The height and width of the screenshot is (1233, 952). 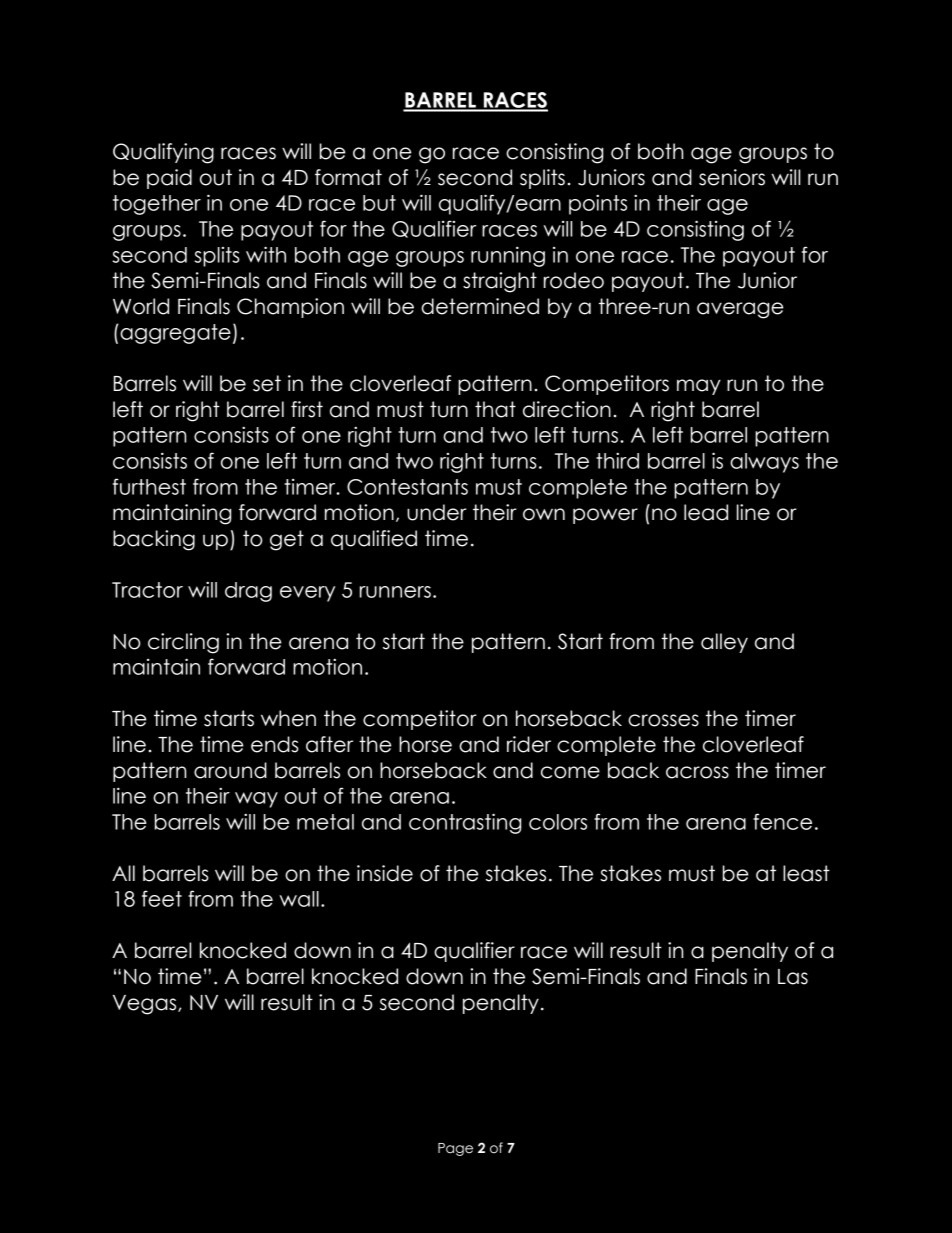 What do you see at coordinates (793, 977) in the screenshot?
I see `Las` at bounding box center [793, 977].
